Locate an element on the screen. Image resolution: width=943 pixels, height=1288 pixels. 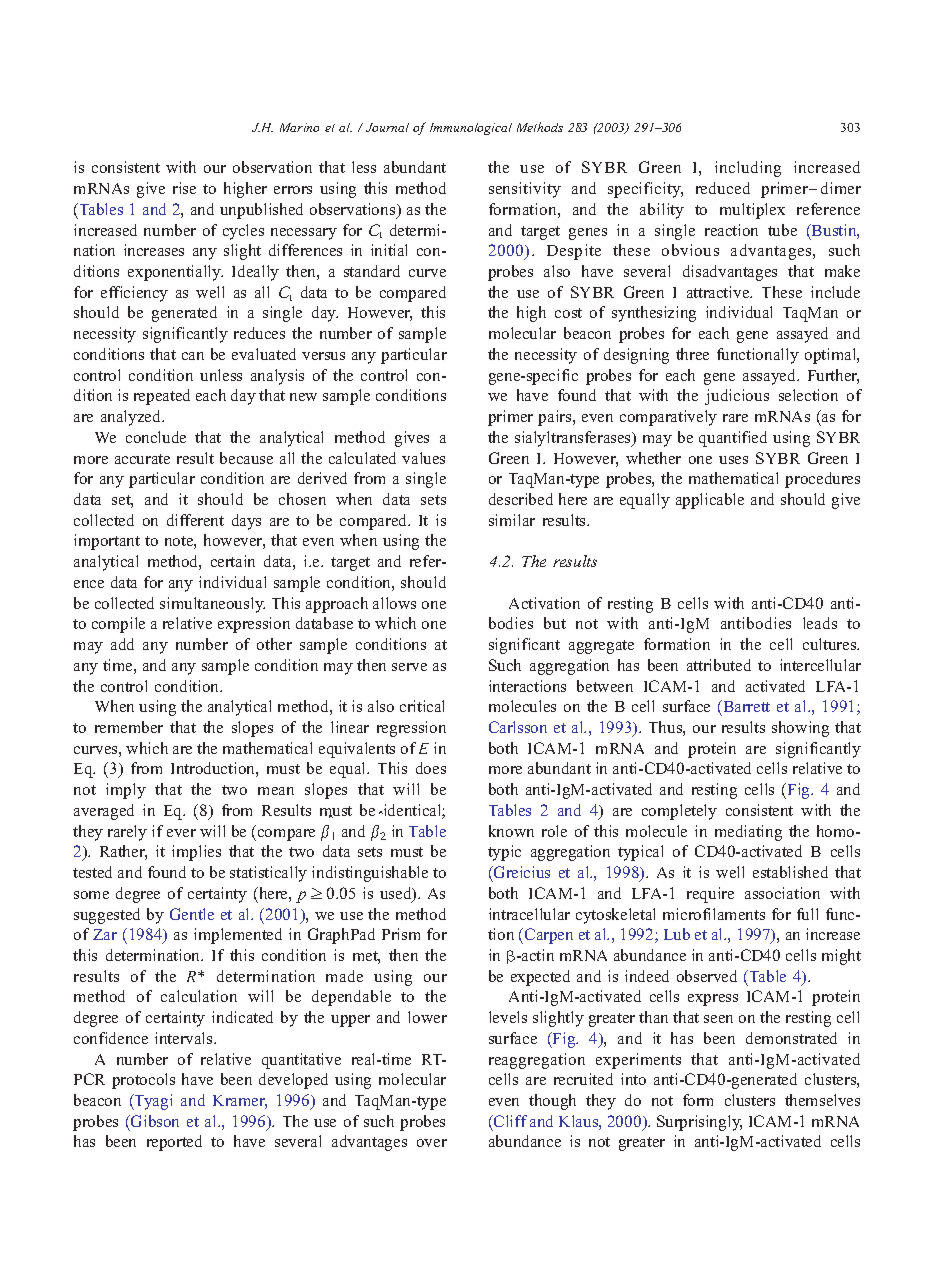
judicious is located at coordinates (737, 397).
